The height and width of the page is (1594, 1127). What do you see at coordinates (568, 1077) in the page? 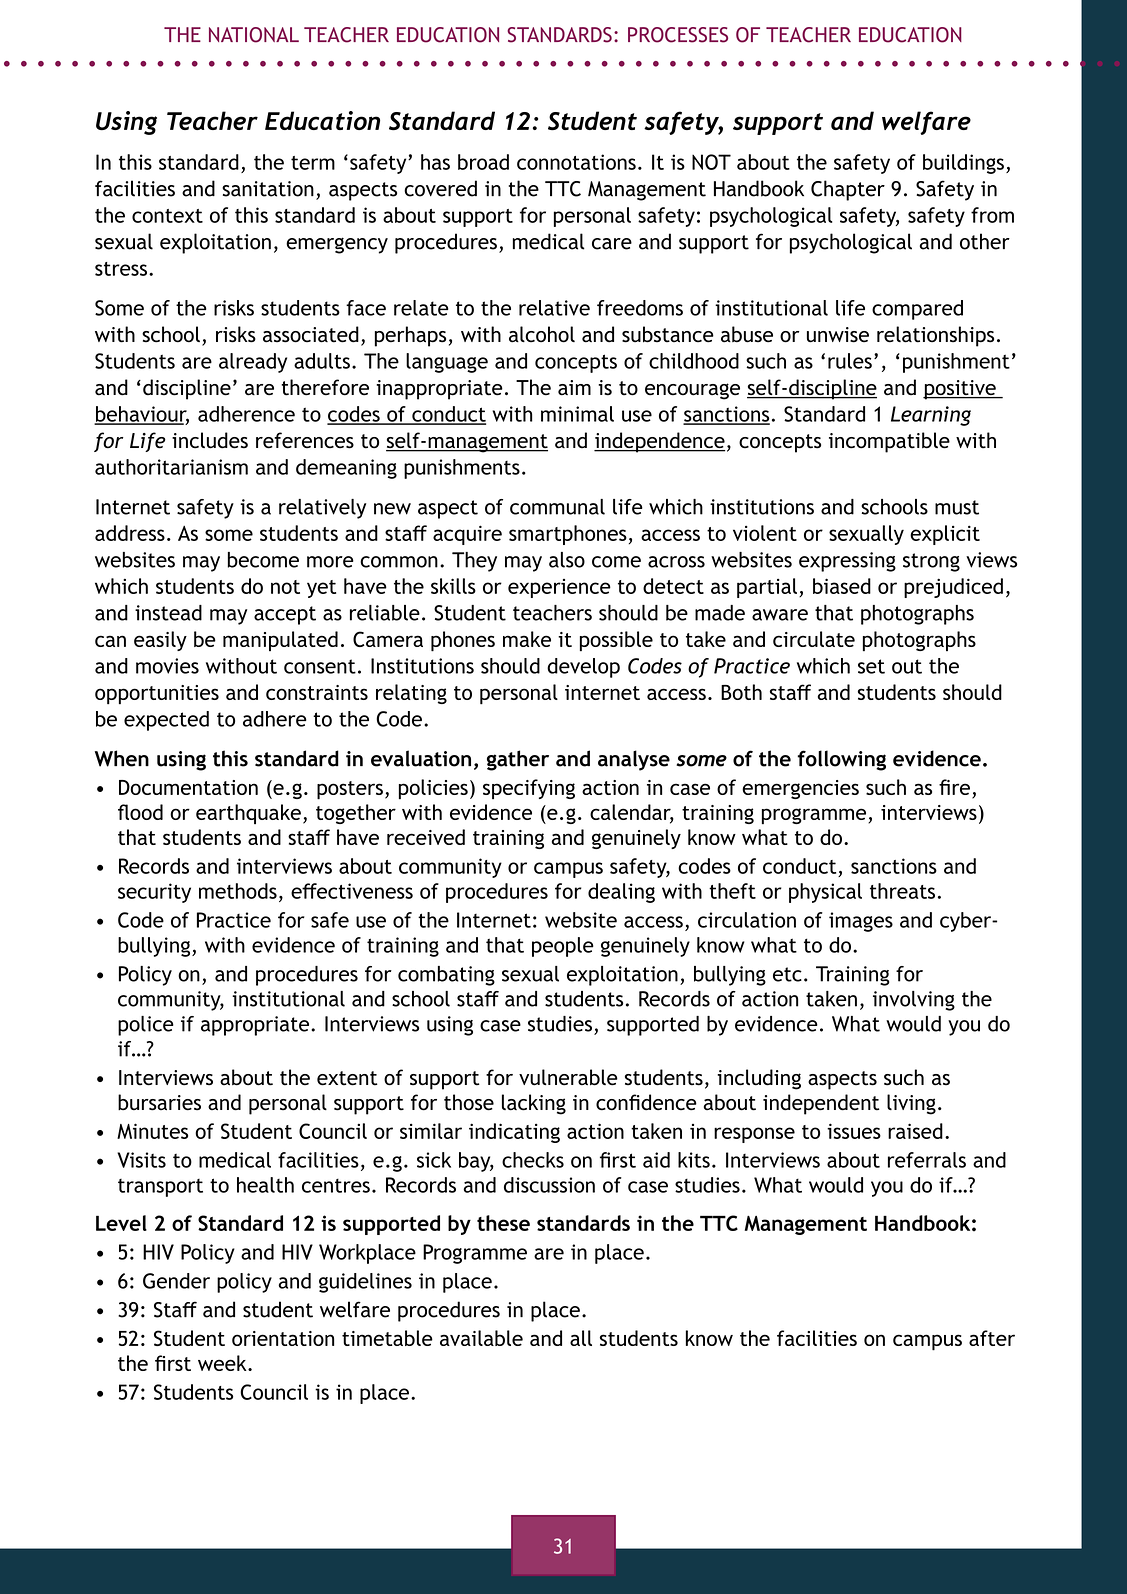
I see `vulnerable` at bounding box center [568, 1077].
